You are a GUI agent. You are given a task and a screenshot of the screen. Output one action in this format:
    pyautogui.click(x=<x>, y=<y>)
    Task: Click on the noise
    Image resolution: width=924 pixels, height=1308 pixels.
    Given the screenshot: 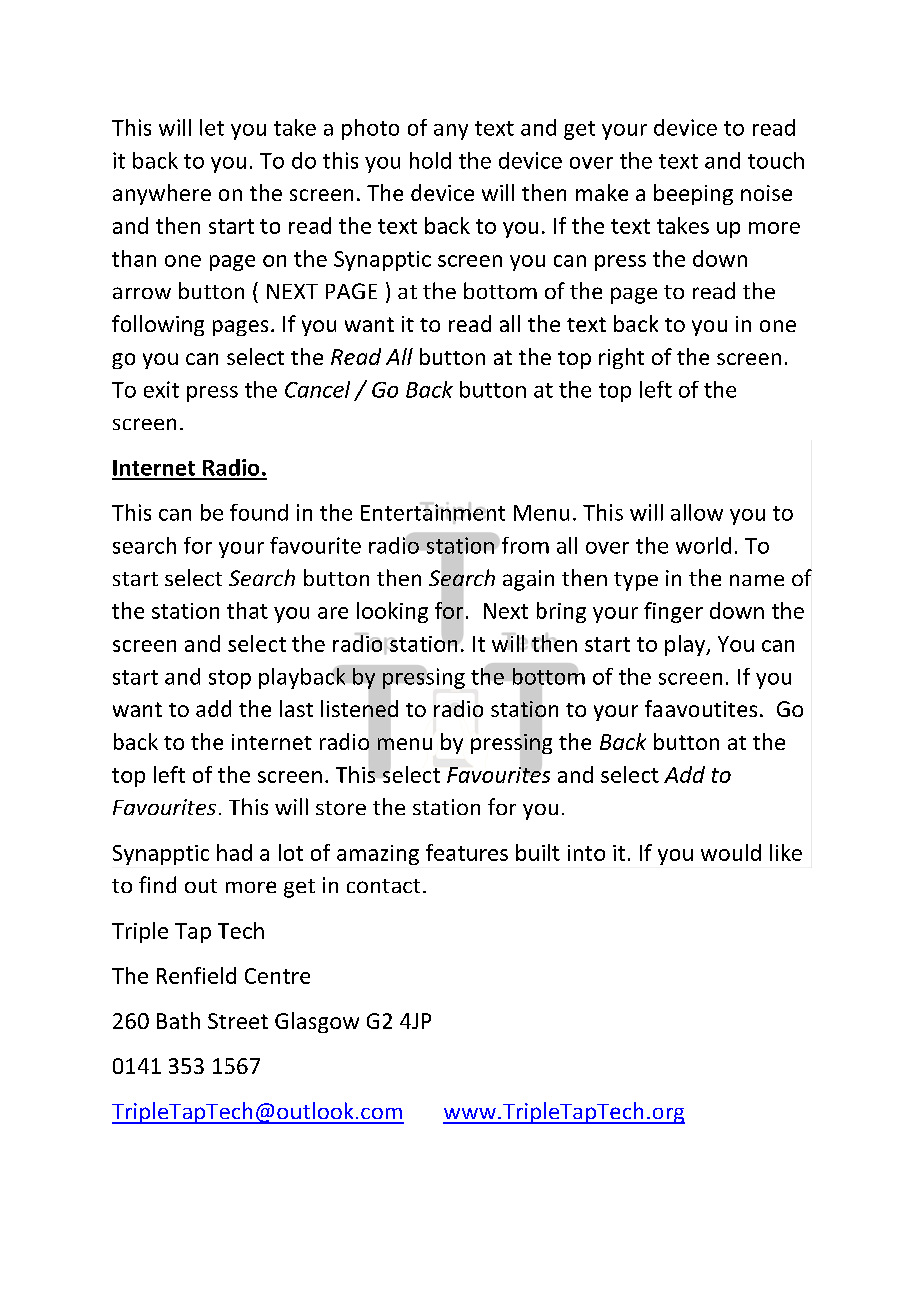 What is the action you would take?
    pyautogui.click(x=766, y=193)
